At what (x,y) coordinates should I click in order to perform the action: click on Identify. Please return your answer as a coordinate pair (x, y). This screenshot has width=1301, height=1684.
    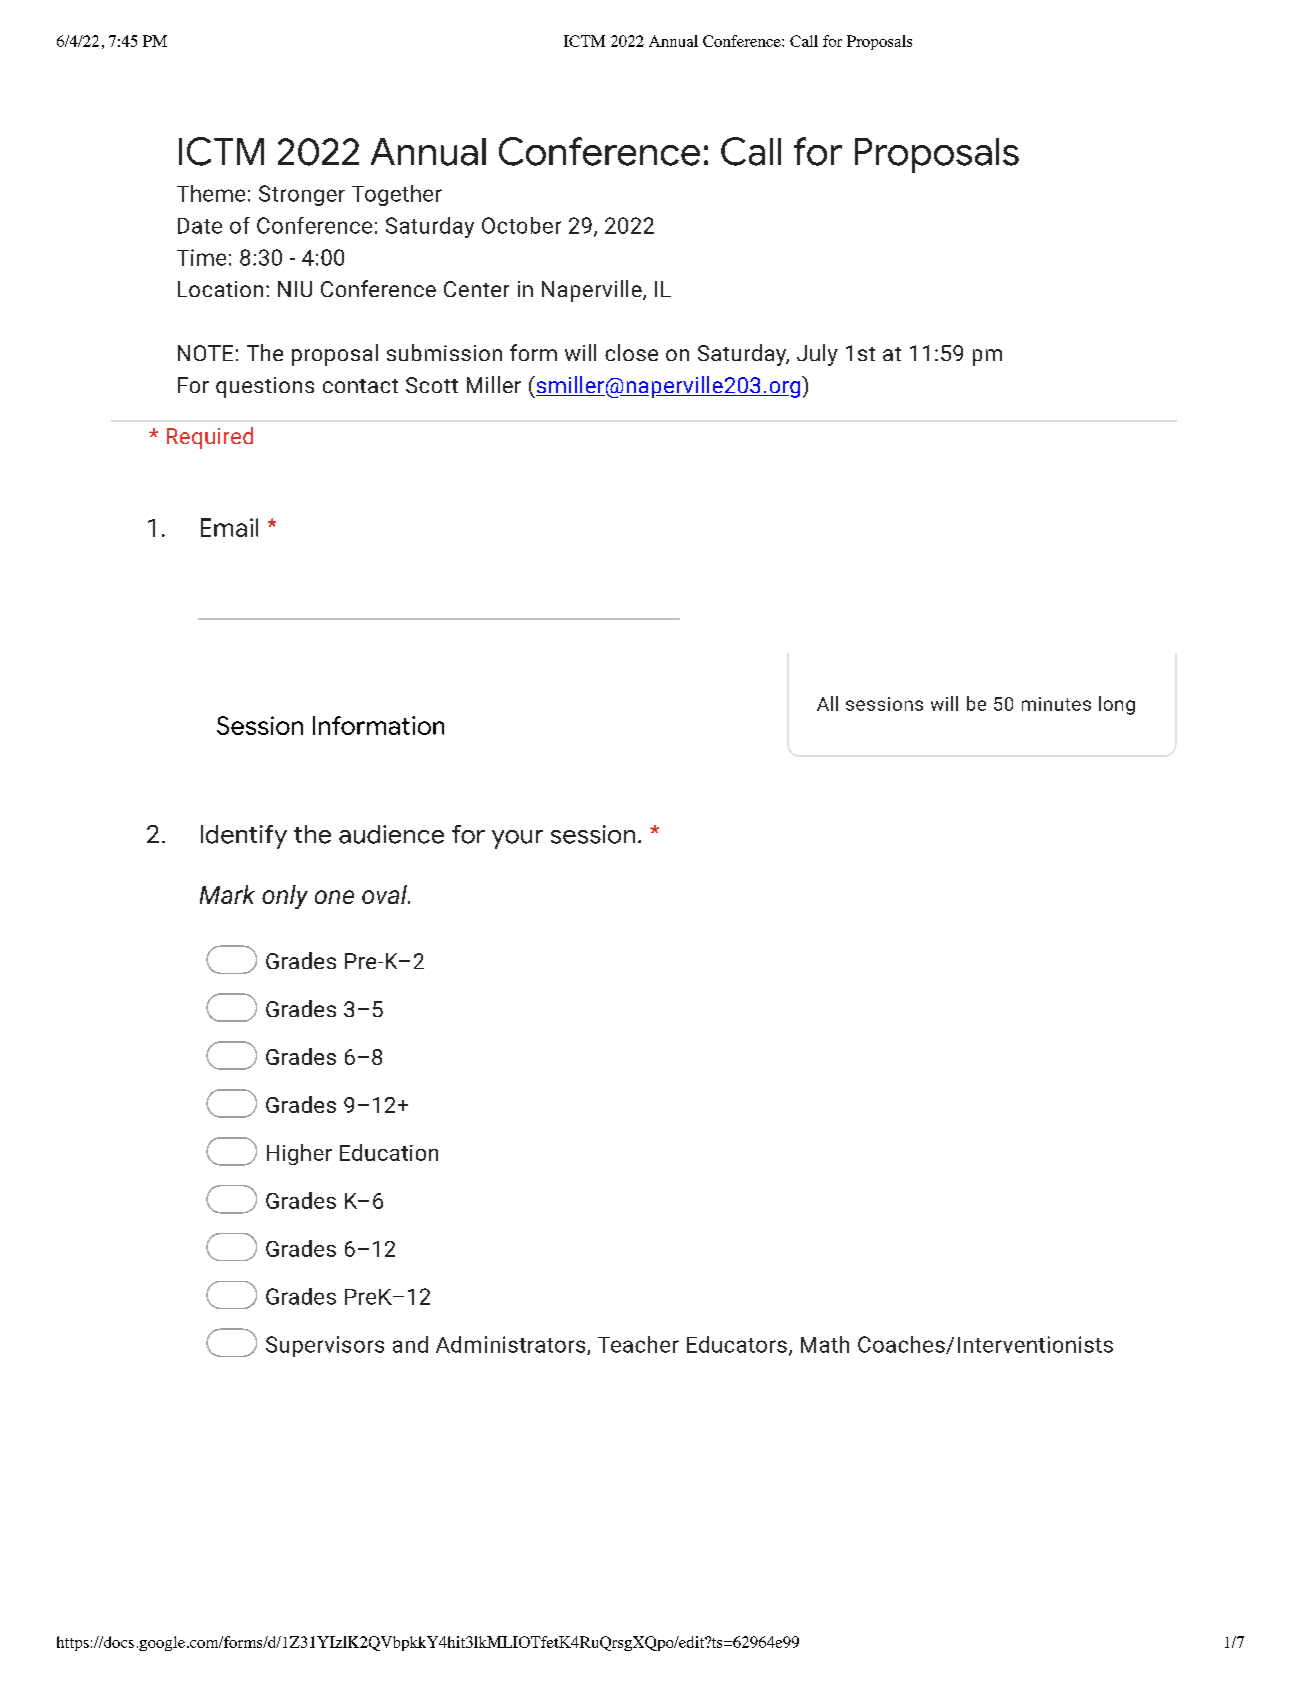
    Looking at the image, I should click on (244, 837).
